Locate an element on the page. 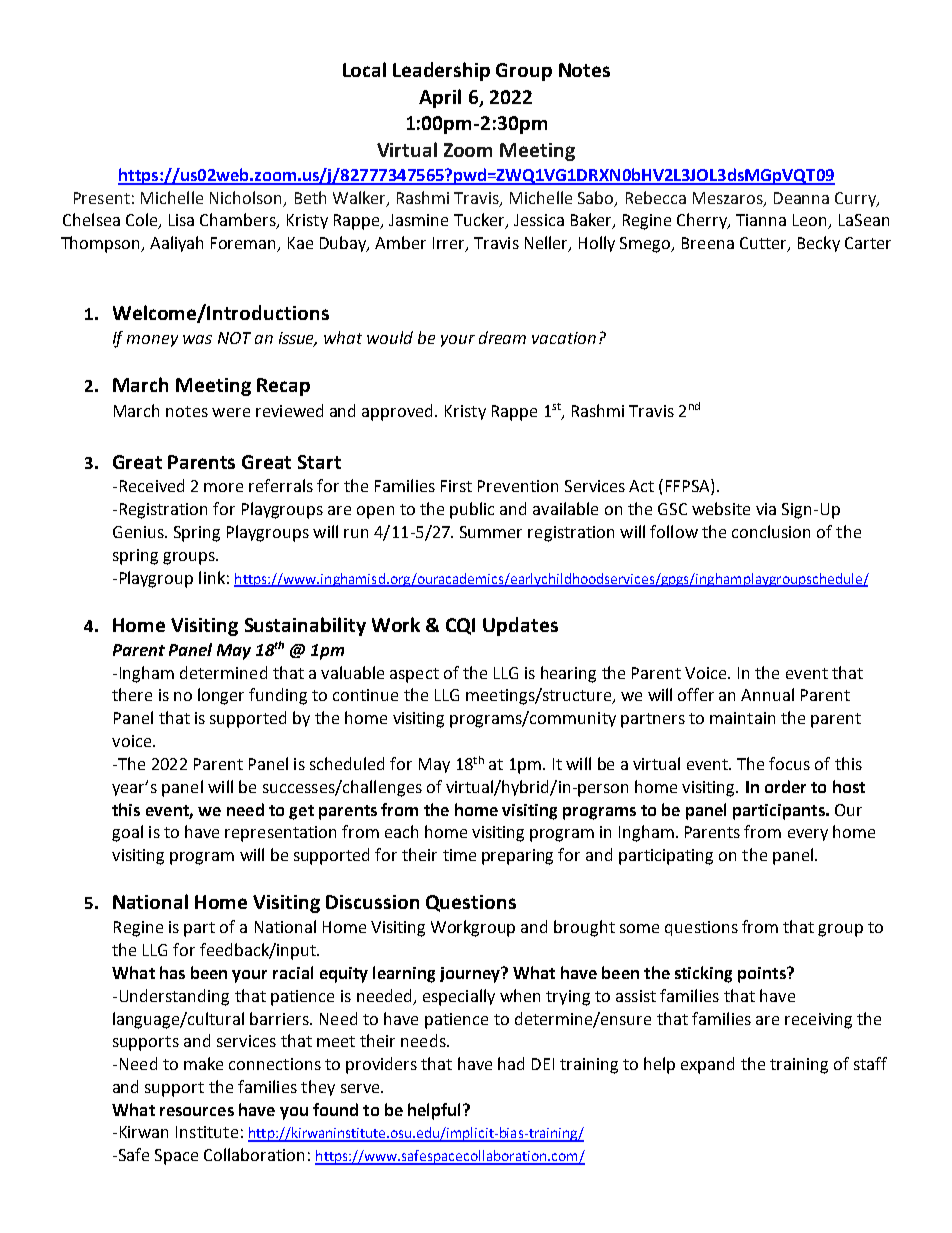 This image has width=952, height=1233. every is located at coordinates (808, 835).
